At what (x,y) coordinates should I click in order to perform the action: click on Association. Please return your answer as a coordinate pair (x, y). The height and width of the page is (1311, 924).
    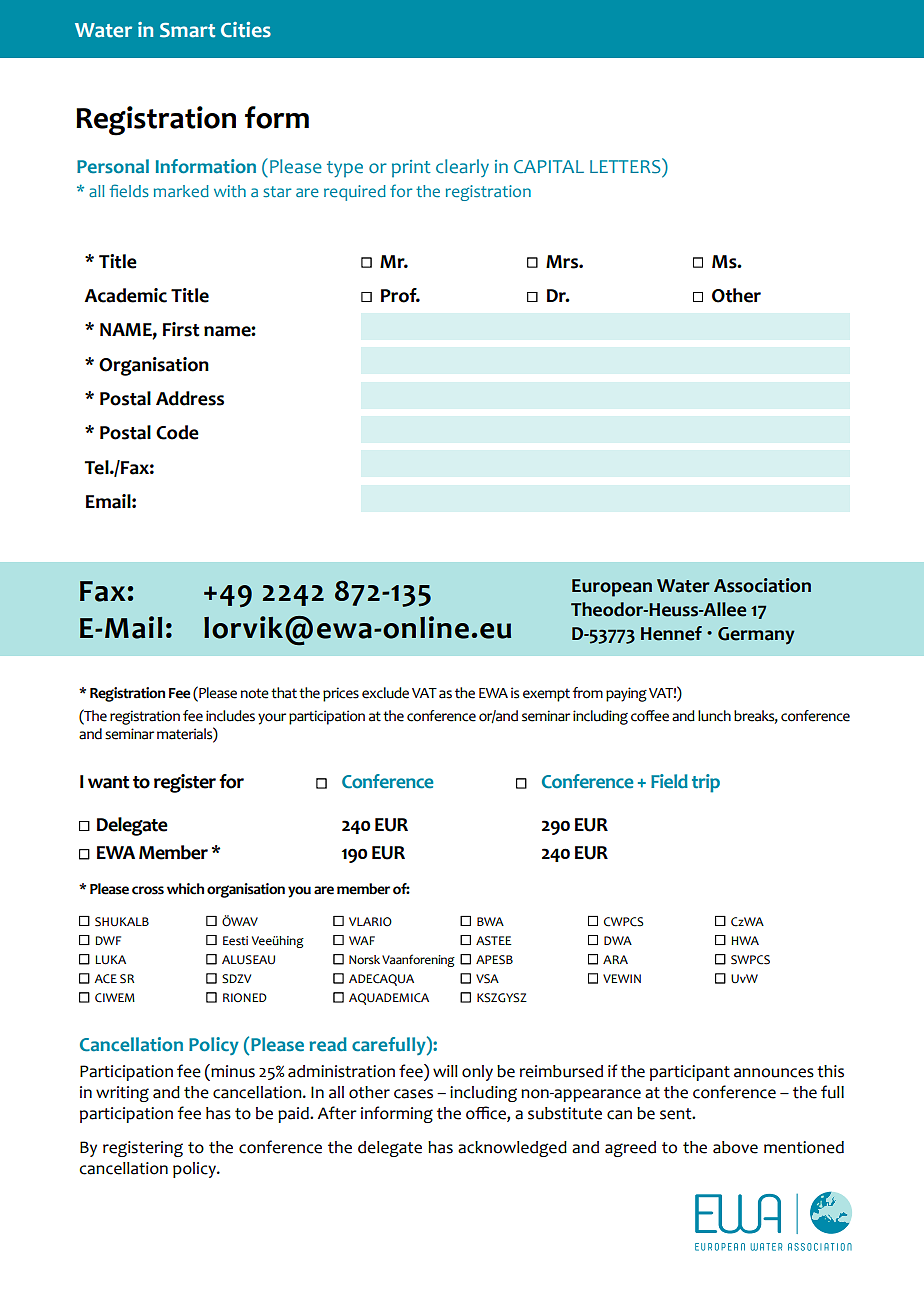
    Looking at the image, I should click on (762, 585).
